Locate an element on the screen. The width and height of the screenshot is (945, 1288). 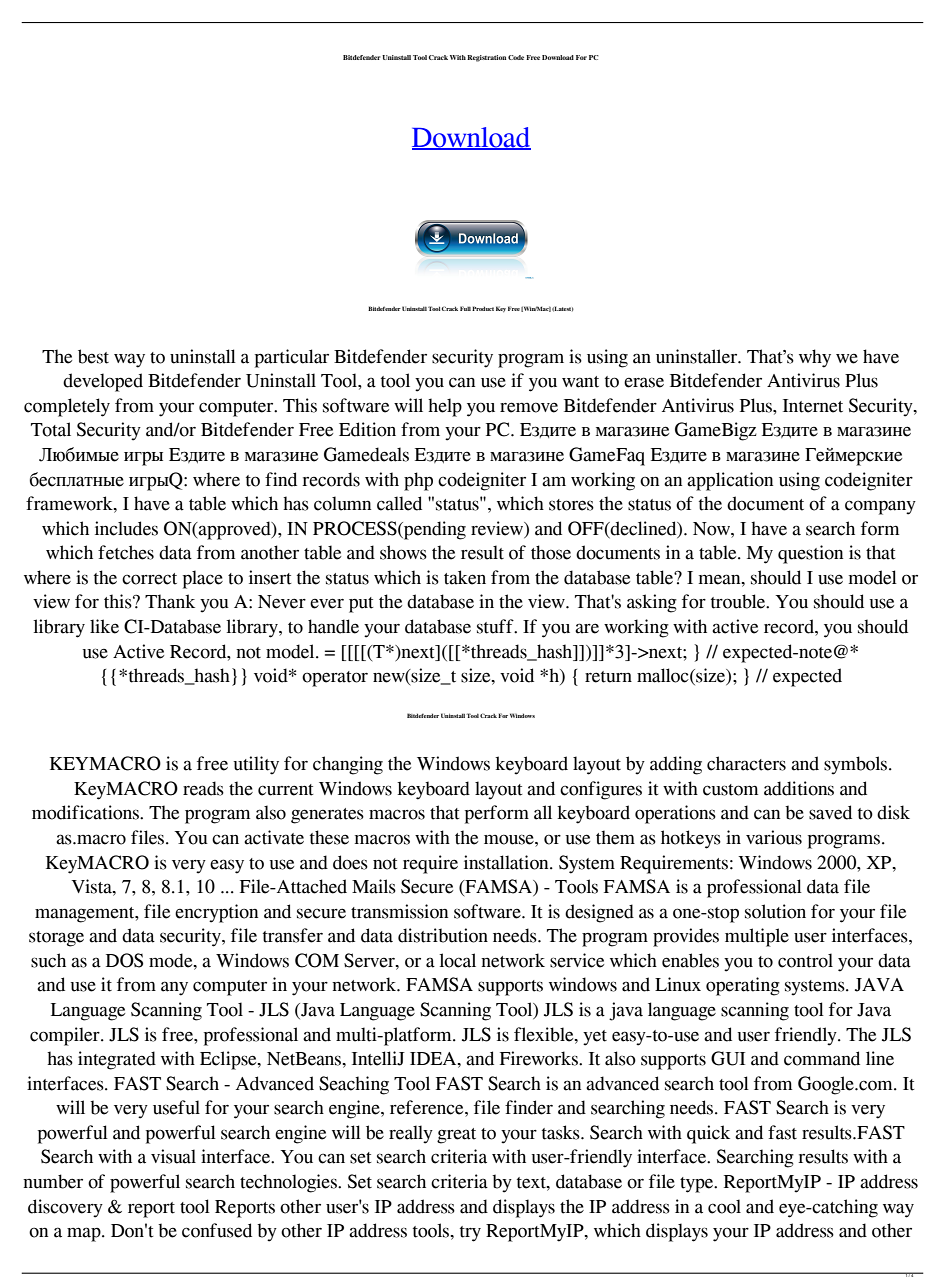
like is located at coordinates (104, 626).
